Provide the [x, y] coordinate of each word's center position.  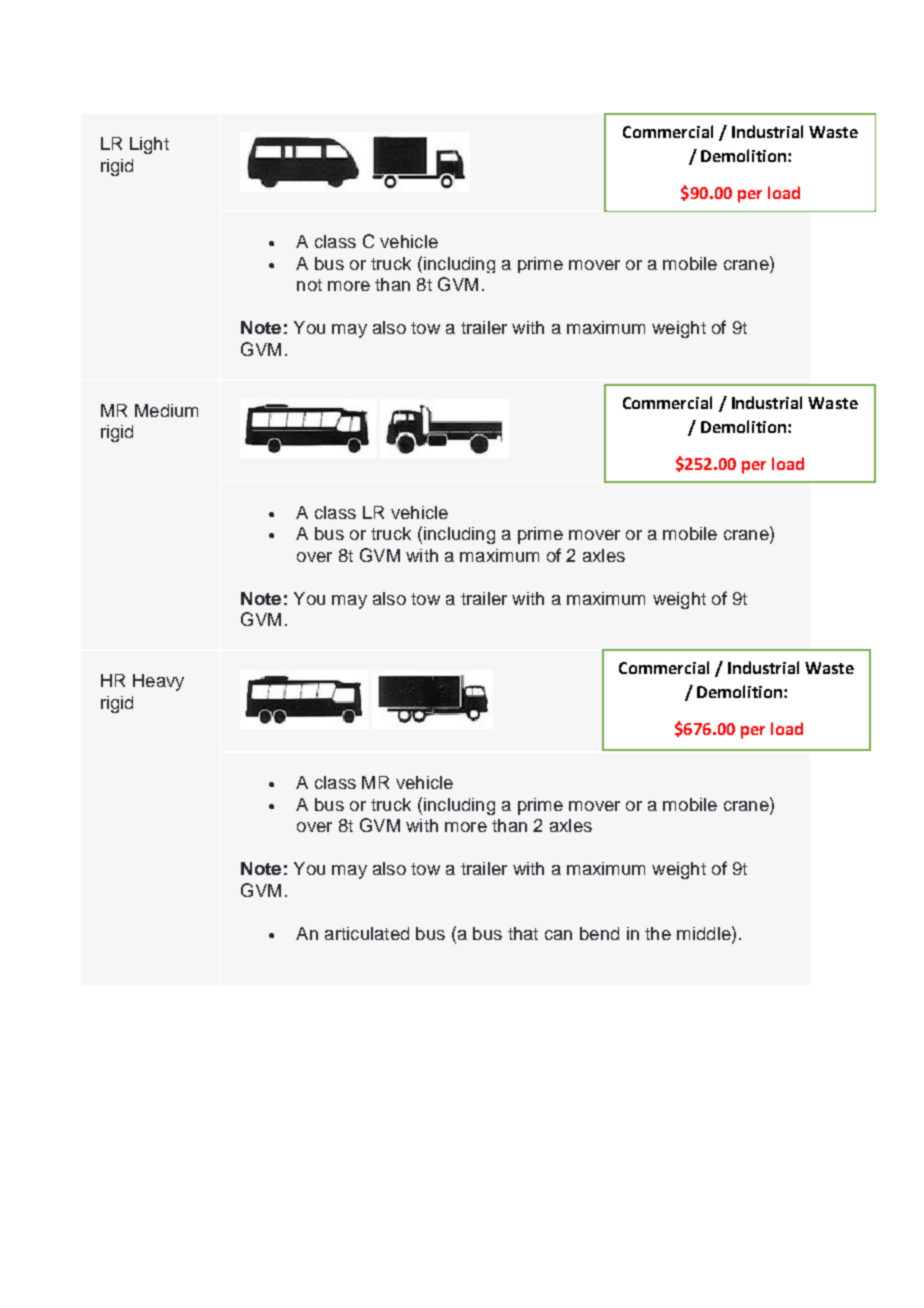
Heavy [158, 682]
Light [149, 145]
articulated [367, 933]
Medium [166, 410]
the [658, 933]
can [558, 935]
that [523, 933]
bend [599, 933]
